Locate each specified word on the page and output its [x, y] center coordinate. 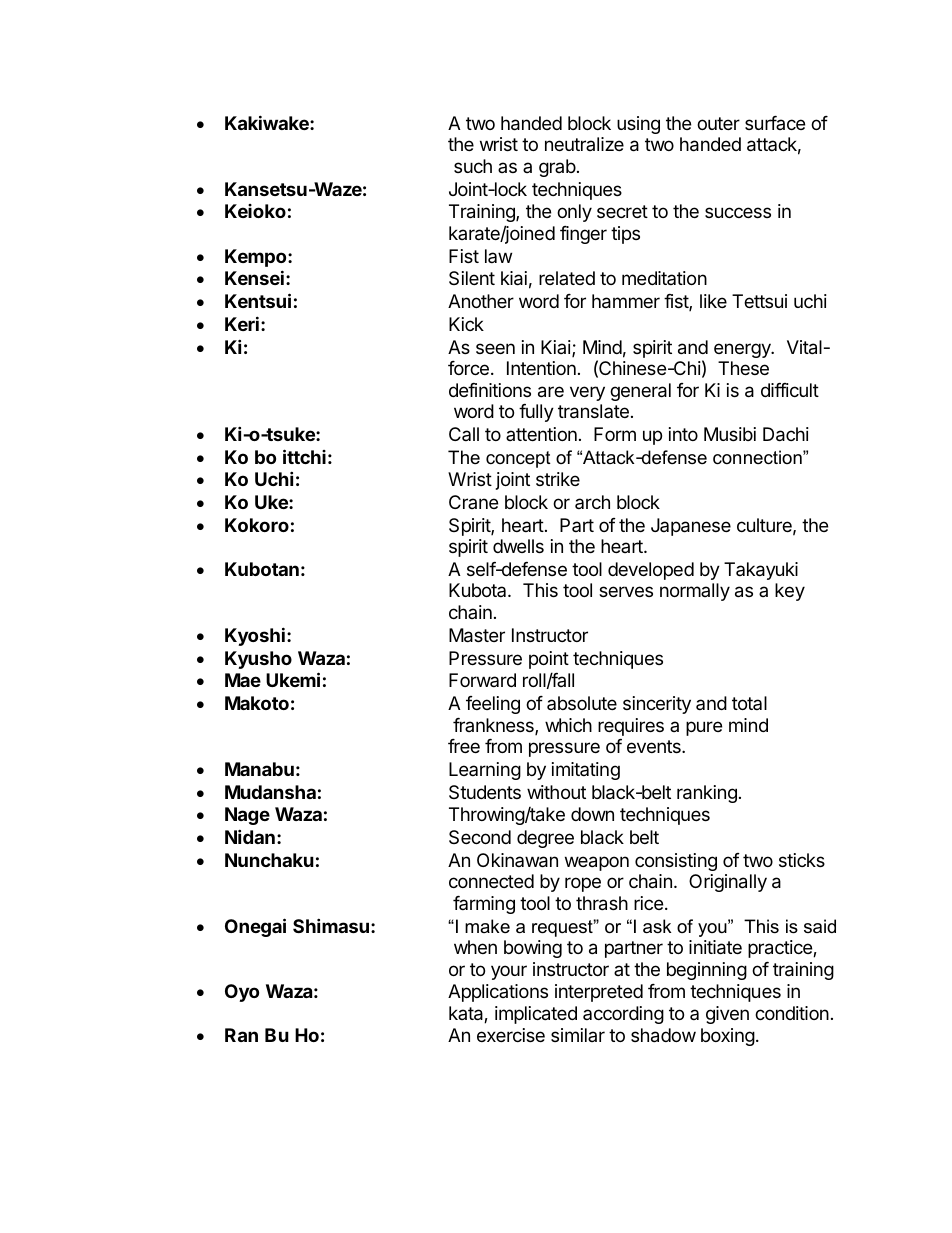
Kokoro [257, 525]
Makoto [257, 703]
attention [541, 434]
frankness [494, 726]
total [749, 703]
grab [557, 168]
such [473, 166]
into [683, 434]
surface [775, 123]
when [475, 947]
